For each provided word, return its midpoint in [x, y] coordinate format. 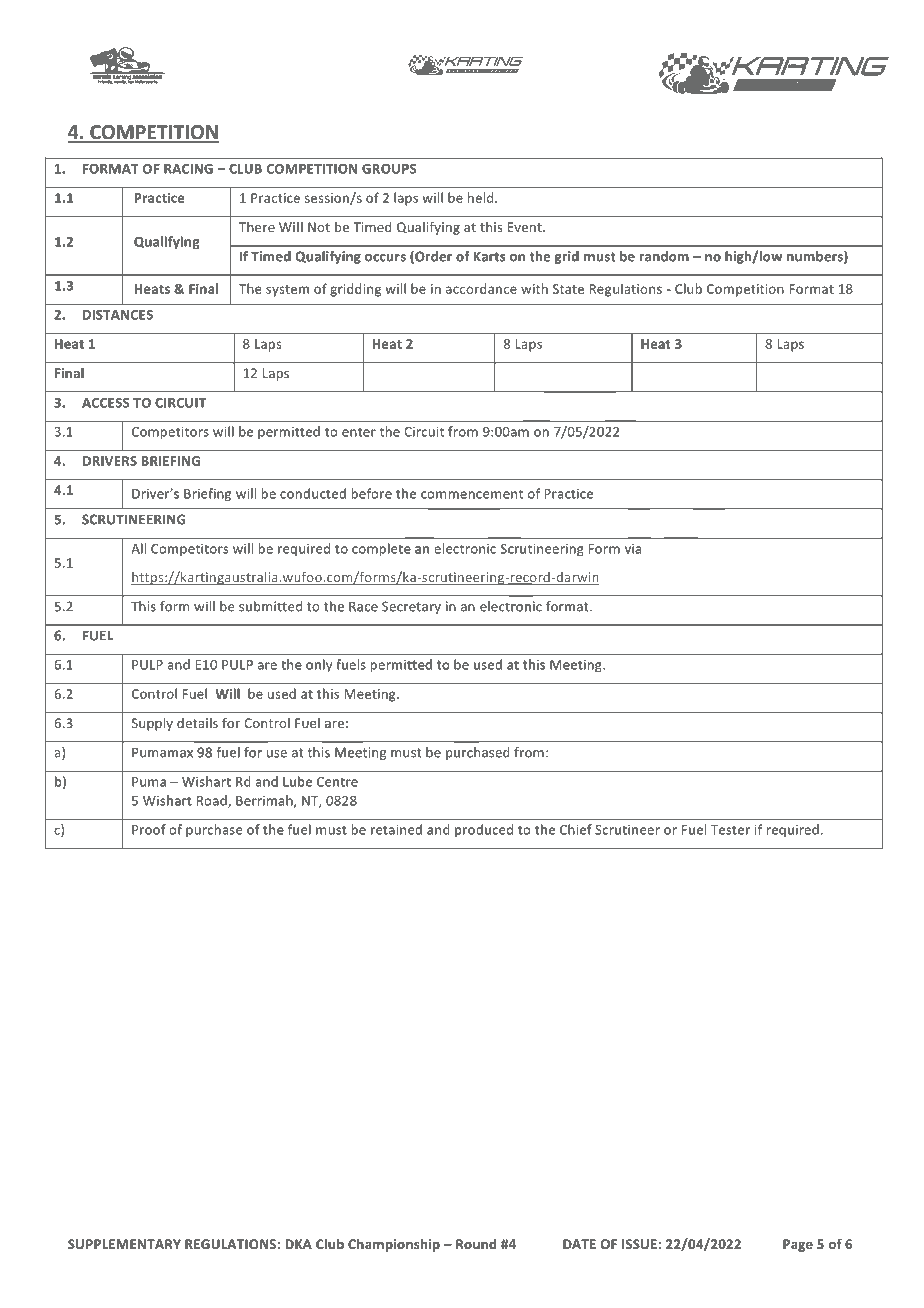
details [197, 723]
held [482, 197]
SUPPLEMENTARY [124, 1244]
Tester [730, 830]
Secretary [411, 607]
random [664, 256]
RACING [188, 169]
